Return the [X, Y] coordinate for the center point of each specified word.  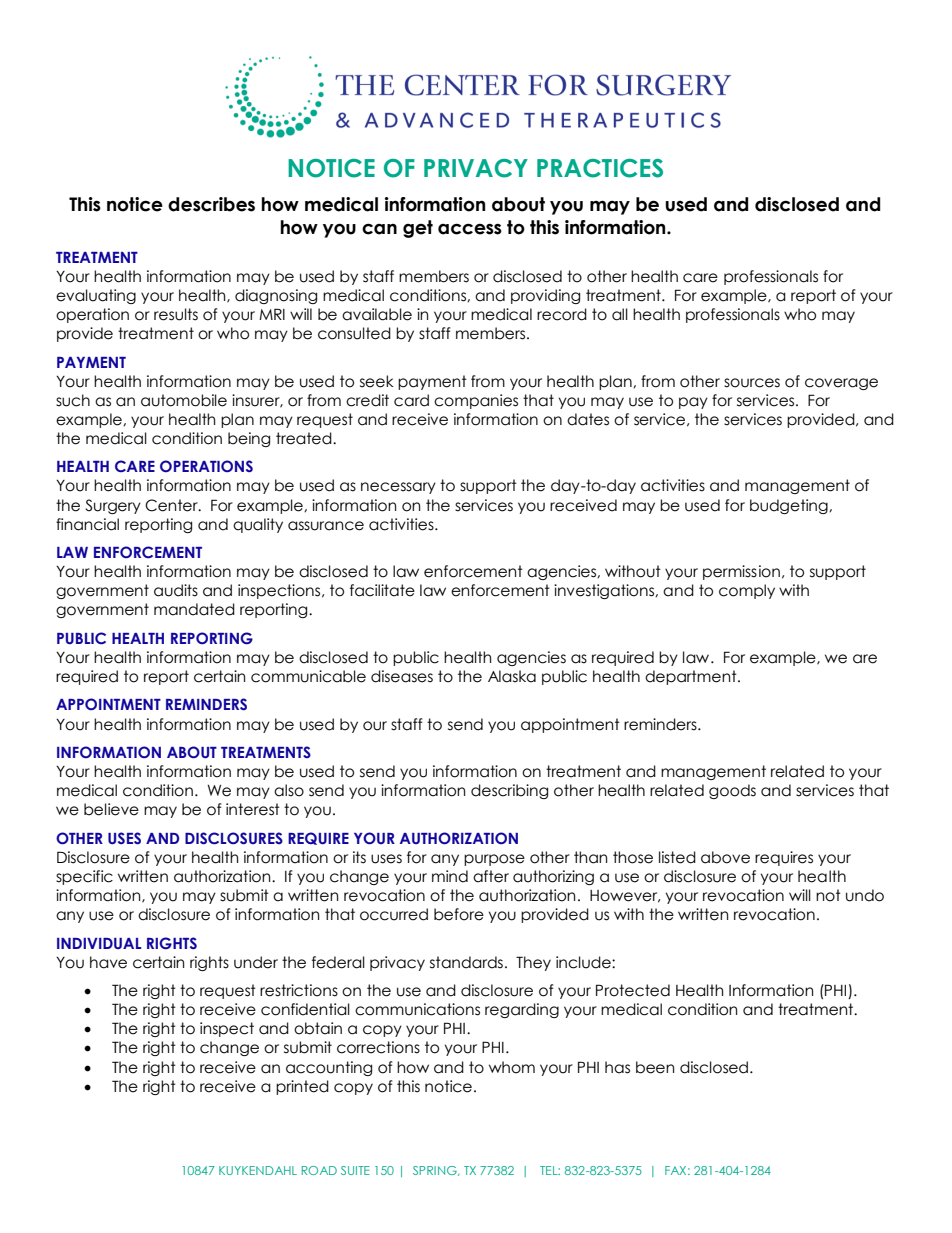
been [655, 1067]
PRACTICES [600, 168]
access [470, 229]
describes [211, 204]
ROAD [319, 1170]
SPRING [436, 1171]
